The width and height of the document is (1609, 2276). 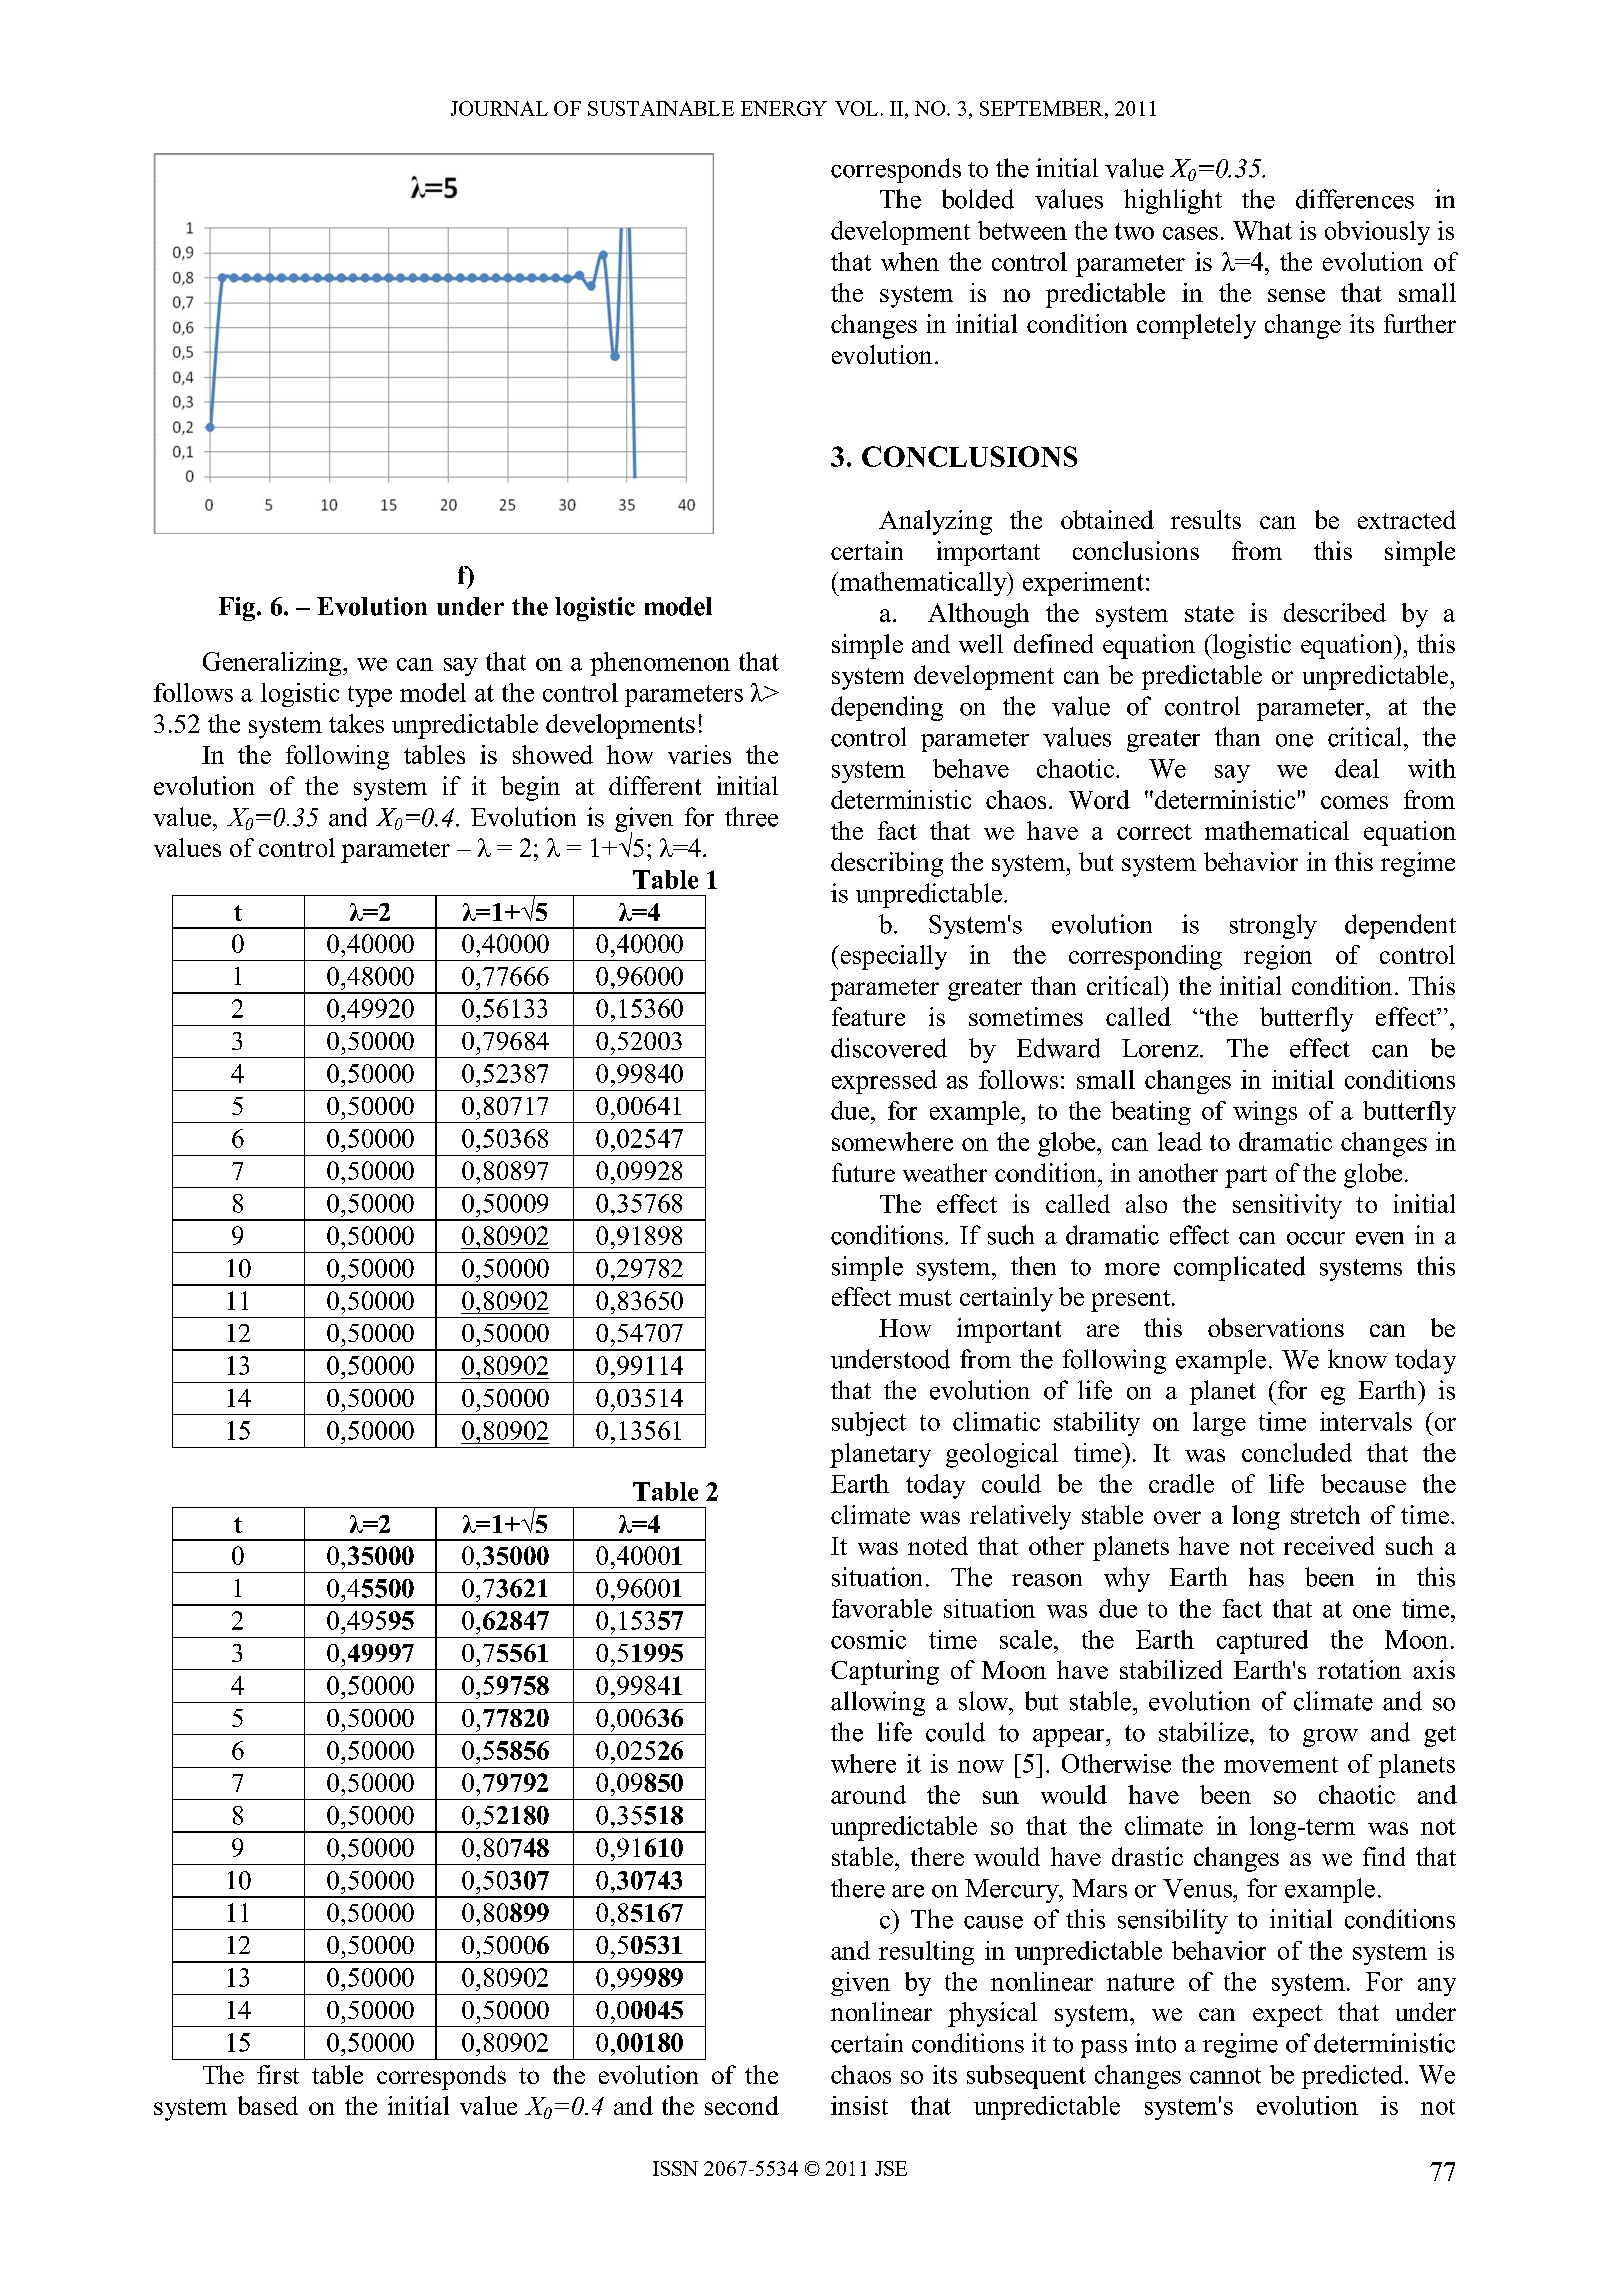 I want to click on first, so click(x=278, y=2074).
